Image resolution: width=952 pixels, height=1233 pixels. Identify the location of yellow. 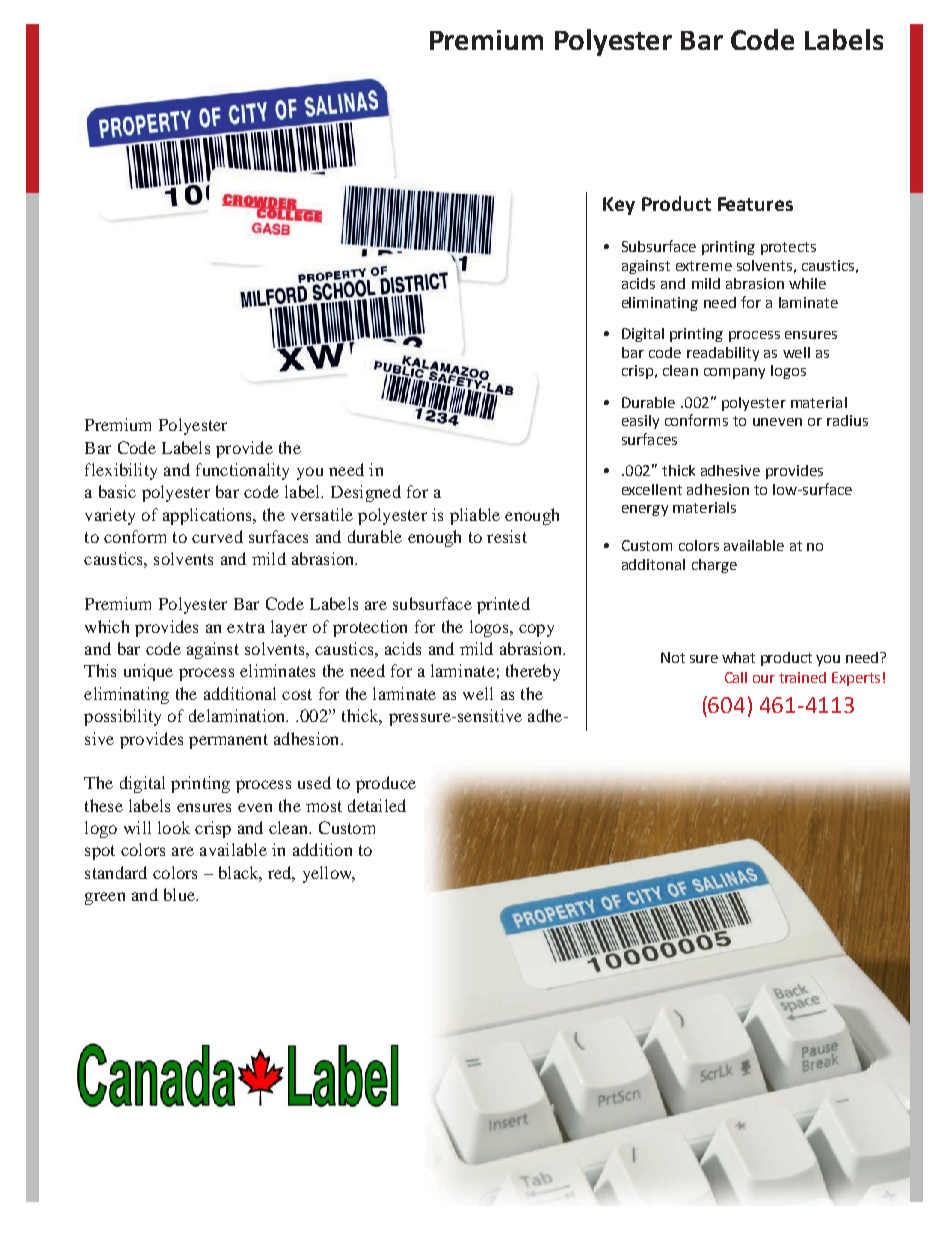
(328, 874).
